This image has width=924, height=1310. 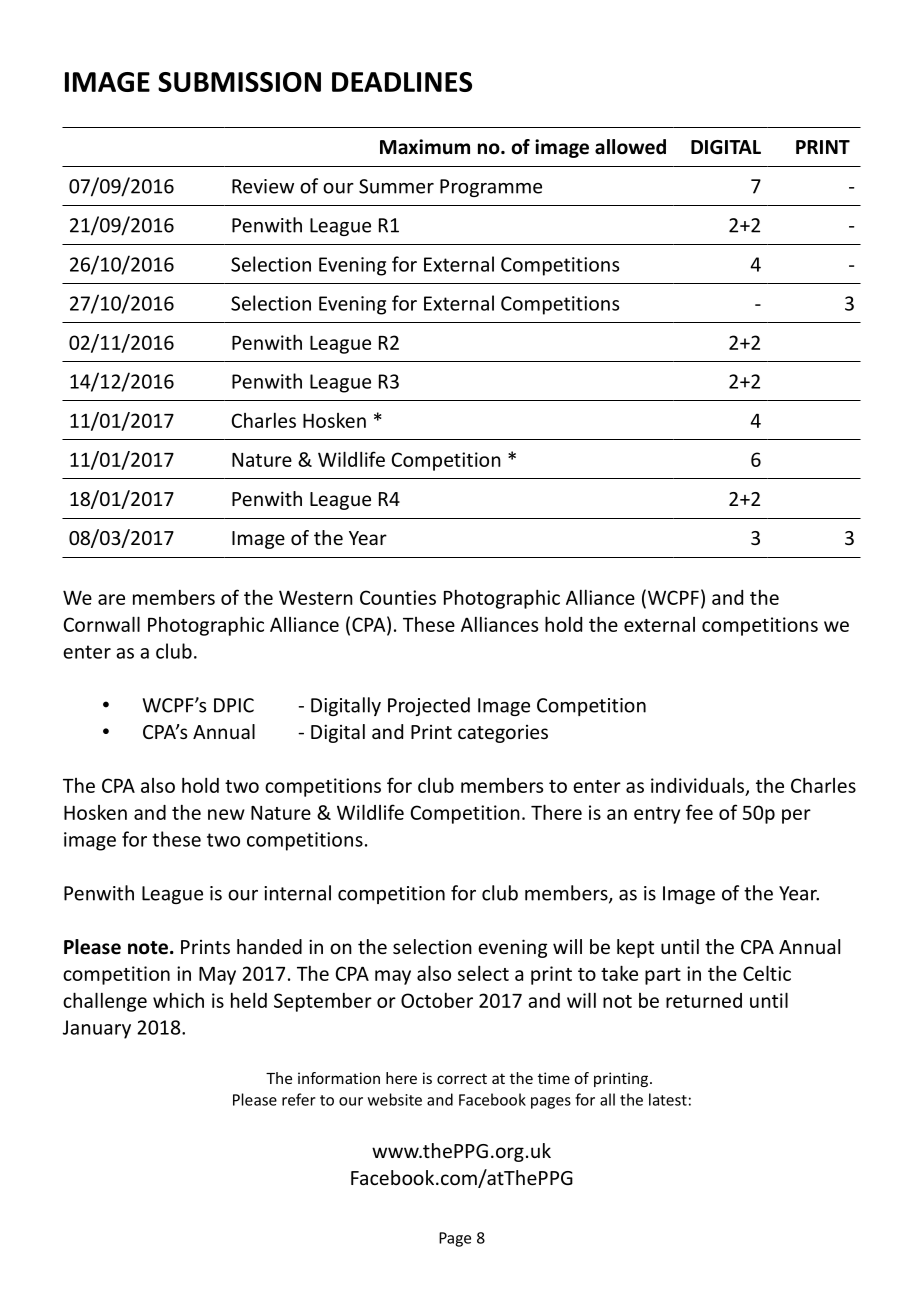 I want to click on correct, so click(x=462, y=1078).
